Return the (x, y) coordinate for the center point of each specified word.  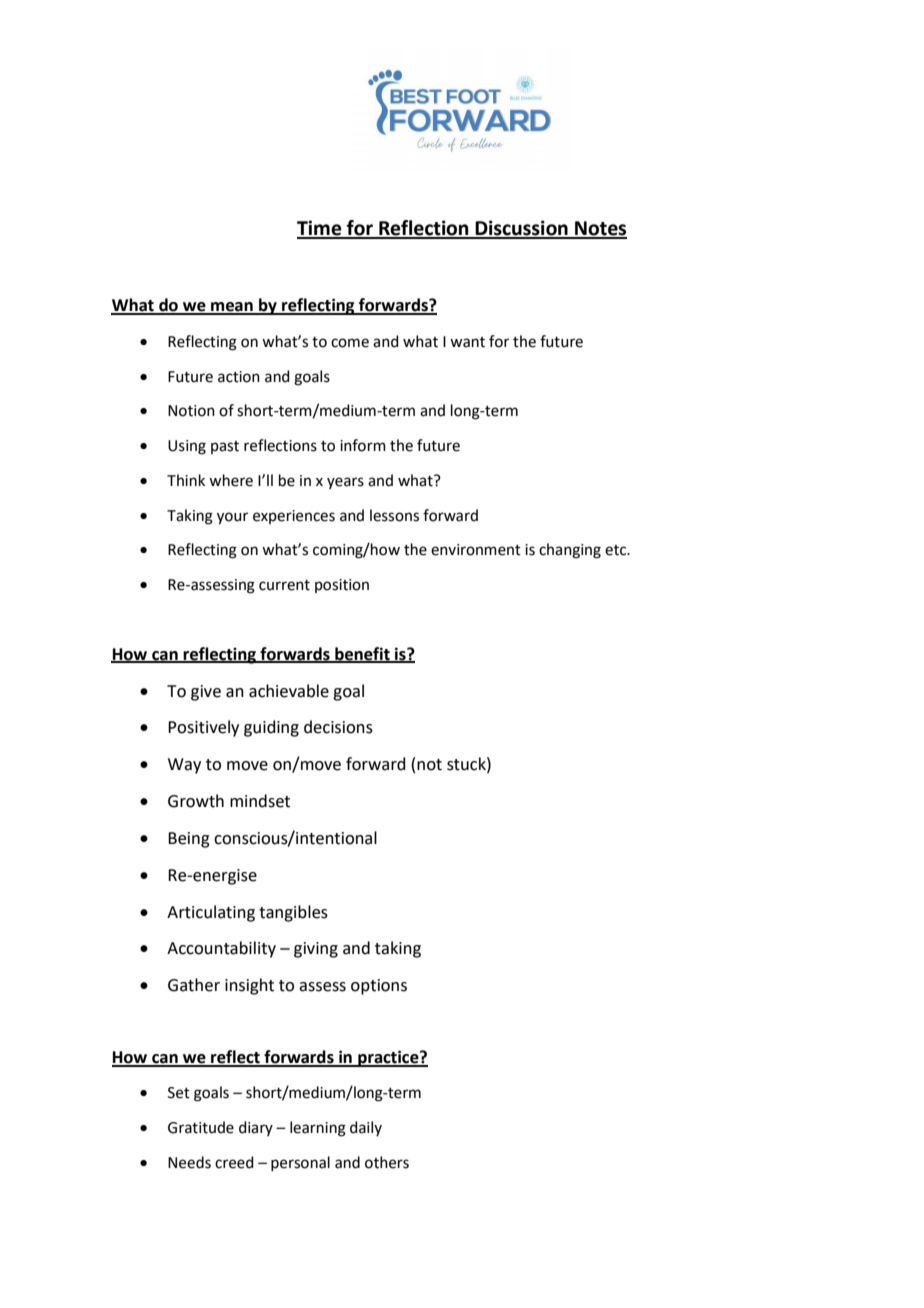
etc (617, 550)
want (467, 342)
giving (316, 950)
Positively (203, 728)
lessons (394, 515)
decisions (338, 727)
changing (570, 551)
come (350, 343)
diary (256, 1128)
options (379, 987)
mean (232, 308)
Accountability (221, 949)
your (232, 518)
